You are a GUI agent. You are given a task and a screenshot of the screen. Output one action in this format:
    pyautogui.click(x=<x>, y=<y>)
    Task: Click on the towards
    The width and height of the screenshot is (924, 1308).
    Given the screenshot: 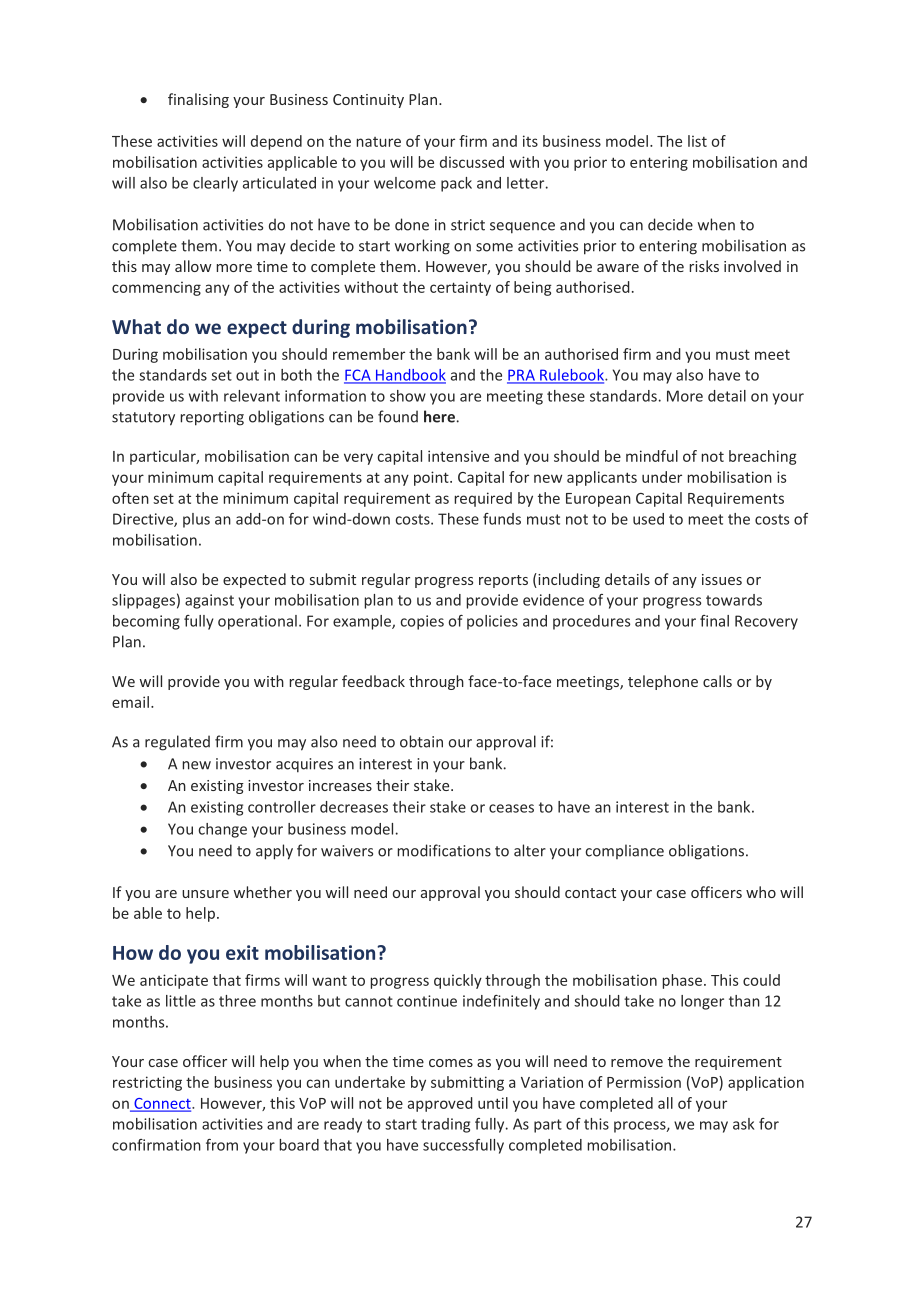 What is the action you would take?
    pyautogui.click(x=734, y=600)
